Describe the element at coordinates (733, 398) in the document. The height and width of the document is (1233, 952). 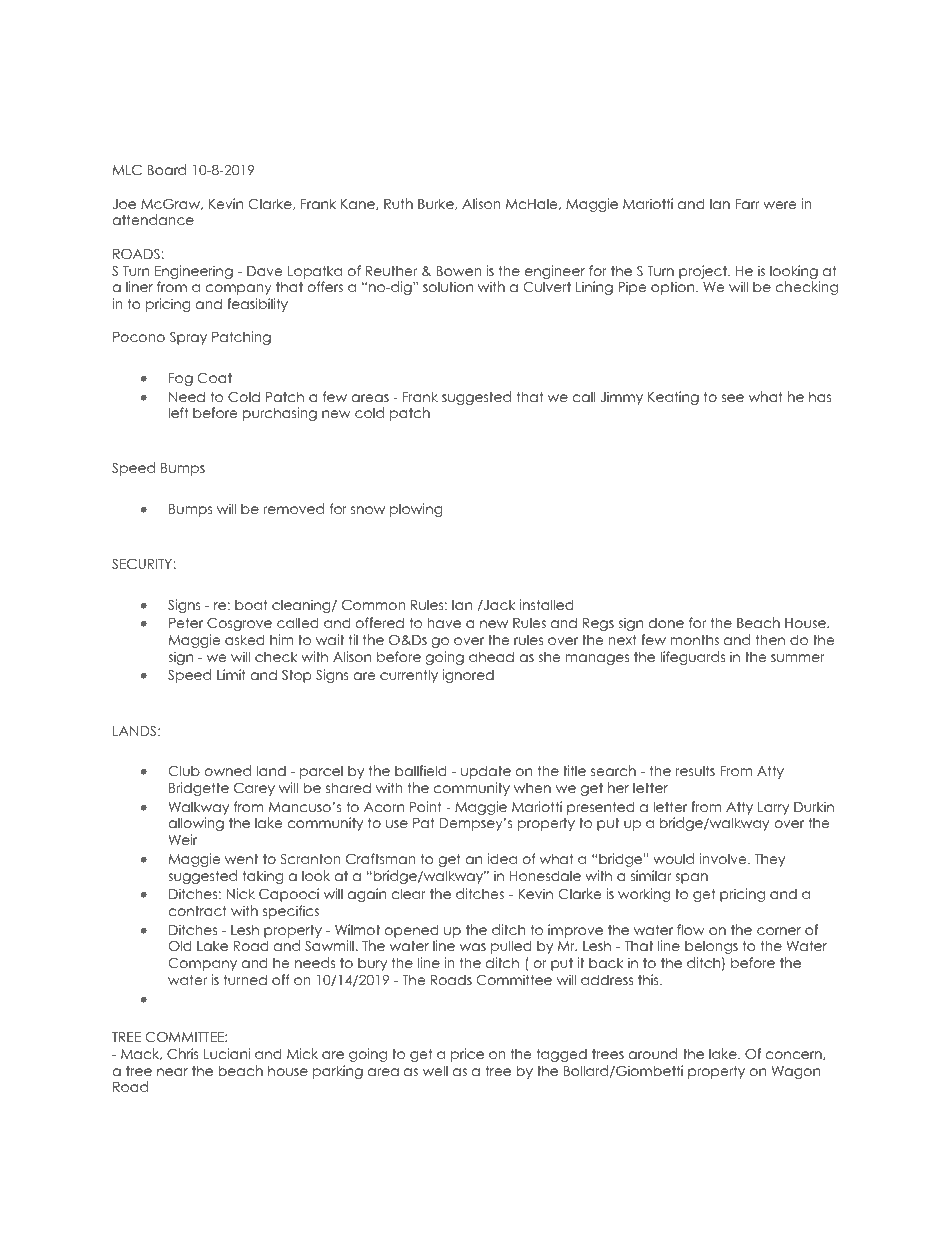
I see `see` at that location.
